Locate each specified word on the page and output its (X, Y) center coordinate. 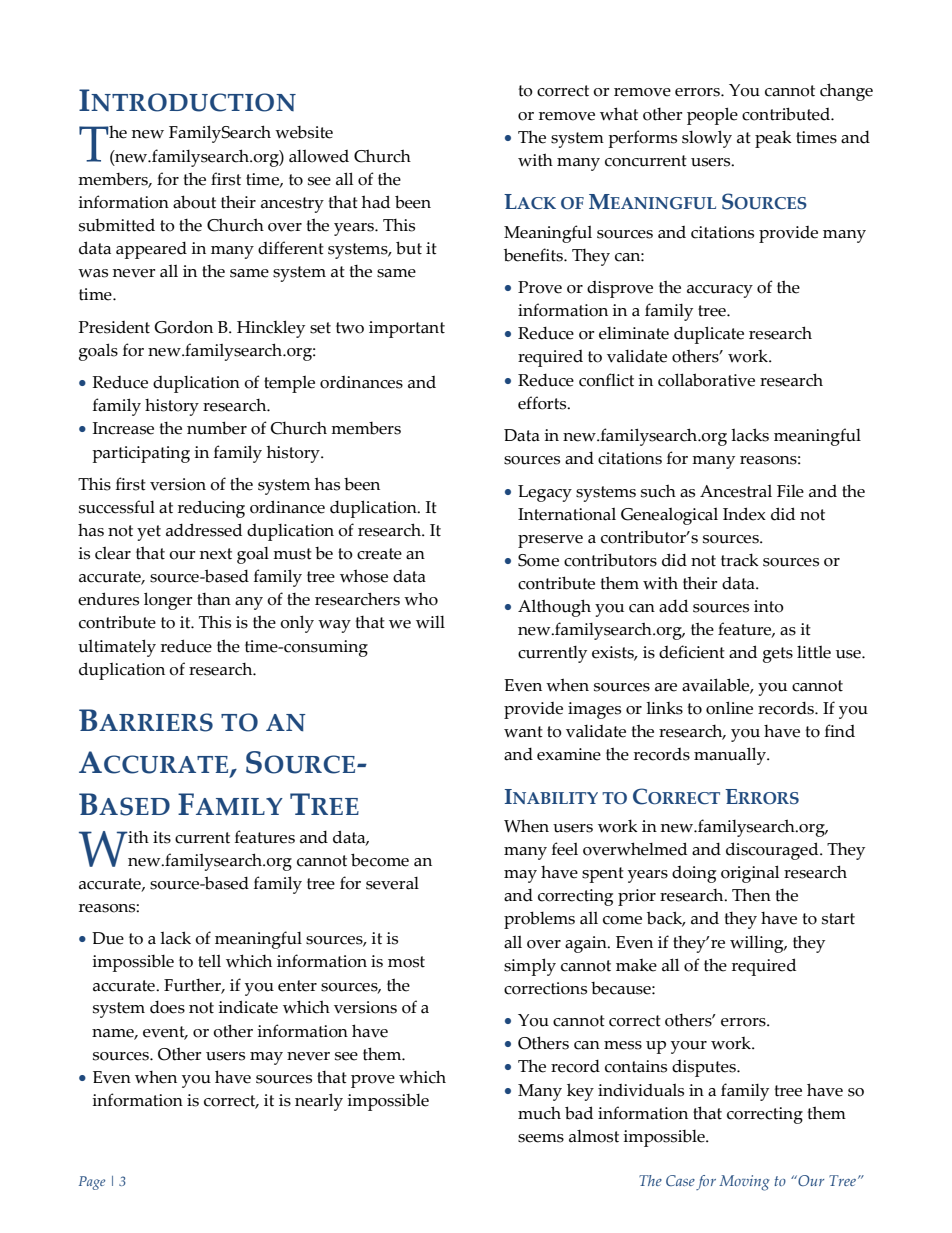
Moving (744, 1183)
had (376, 202)
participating (141, 454)
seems (541, 1138)
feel (565, 849)
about (194, 202)
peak (773, 139)
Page (92, 1183)
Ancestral (736, 491)
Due (108, 938)
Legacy (545, 493)
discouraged (773, 851)
